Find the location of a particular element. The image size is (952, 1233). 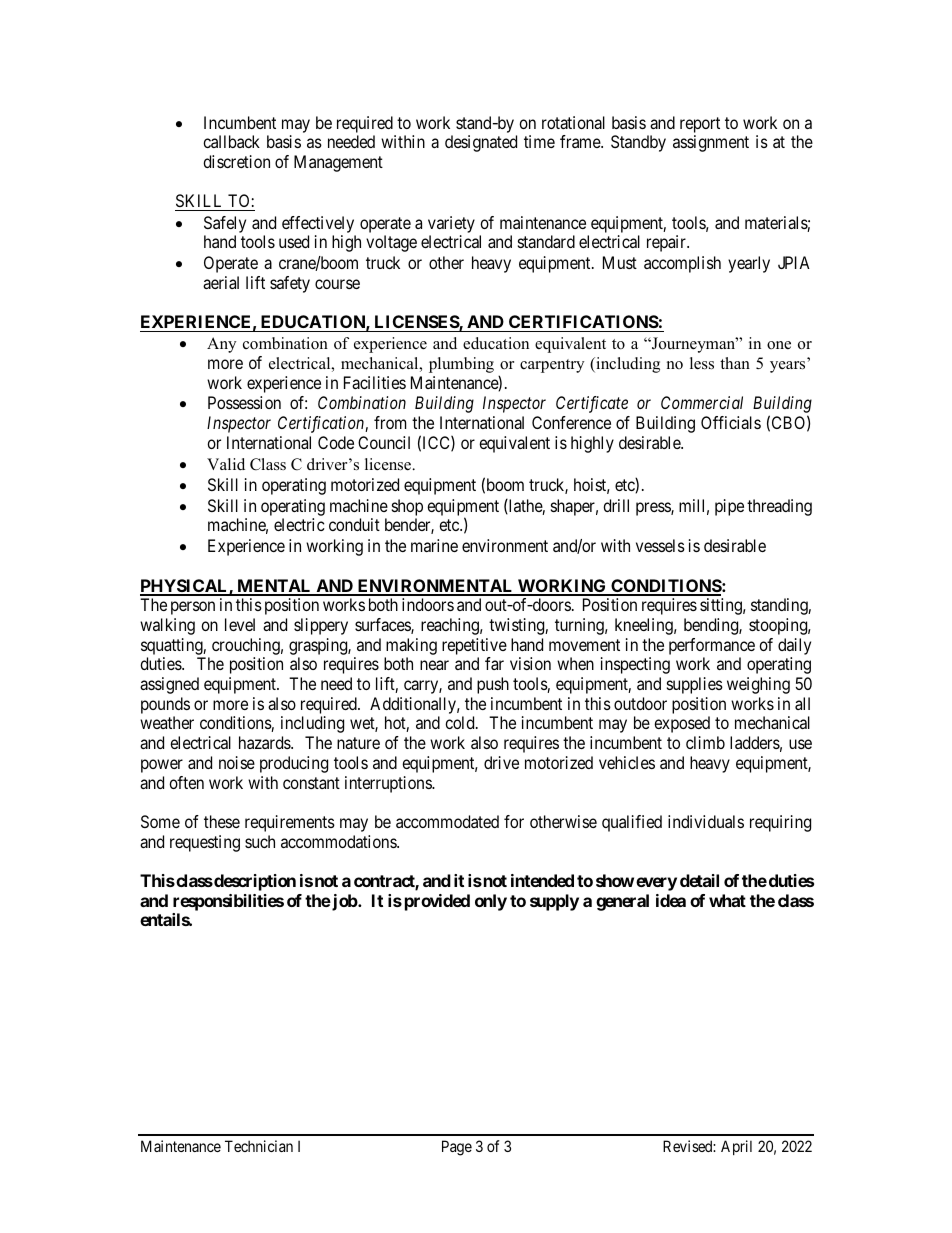

discretion is located at coordinates (236, 161).
